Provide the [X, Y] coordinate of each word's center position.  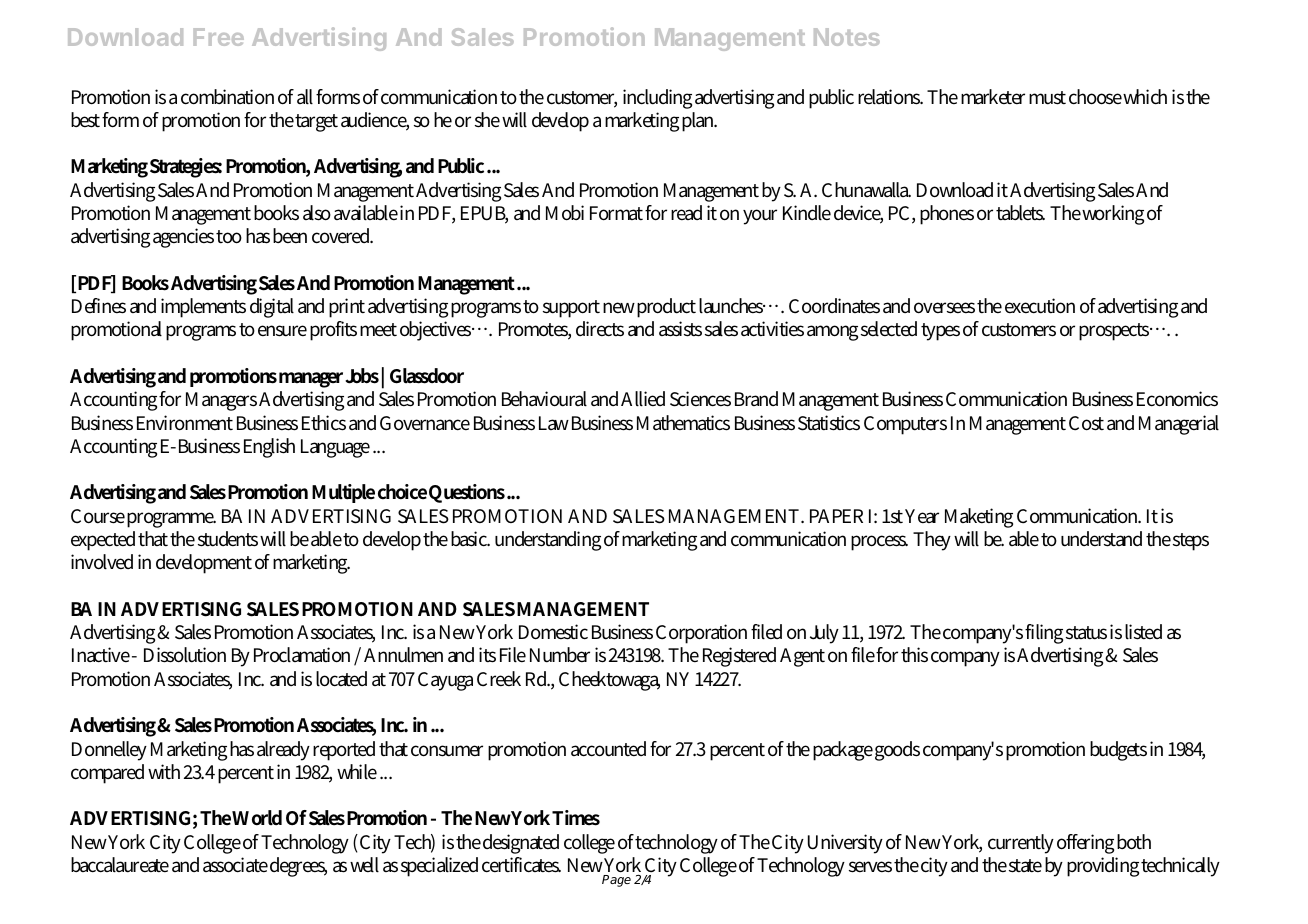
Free [219, 37]
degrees [298, 867]
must [1047, 98]
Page [616, 881]
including [657, 99]
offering [1085, 844]
